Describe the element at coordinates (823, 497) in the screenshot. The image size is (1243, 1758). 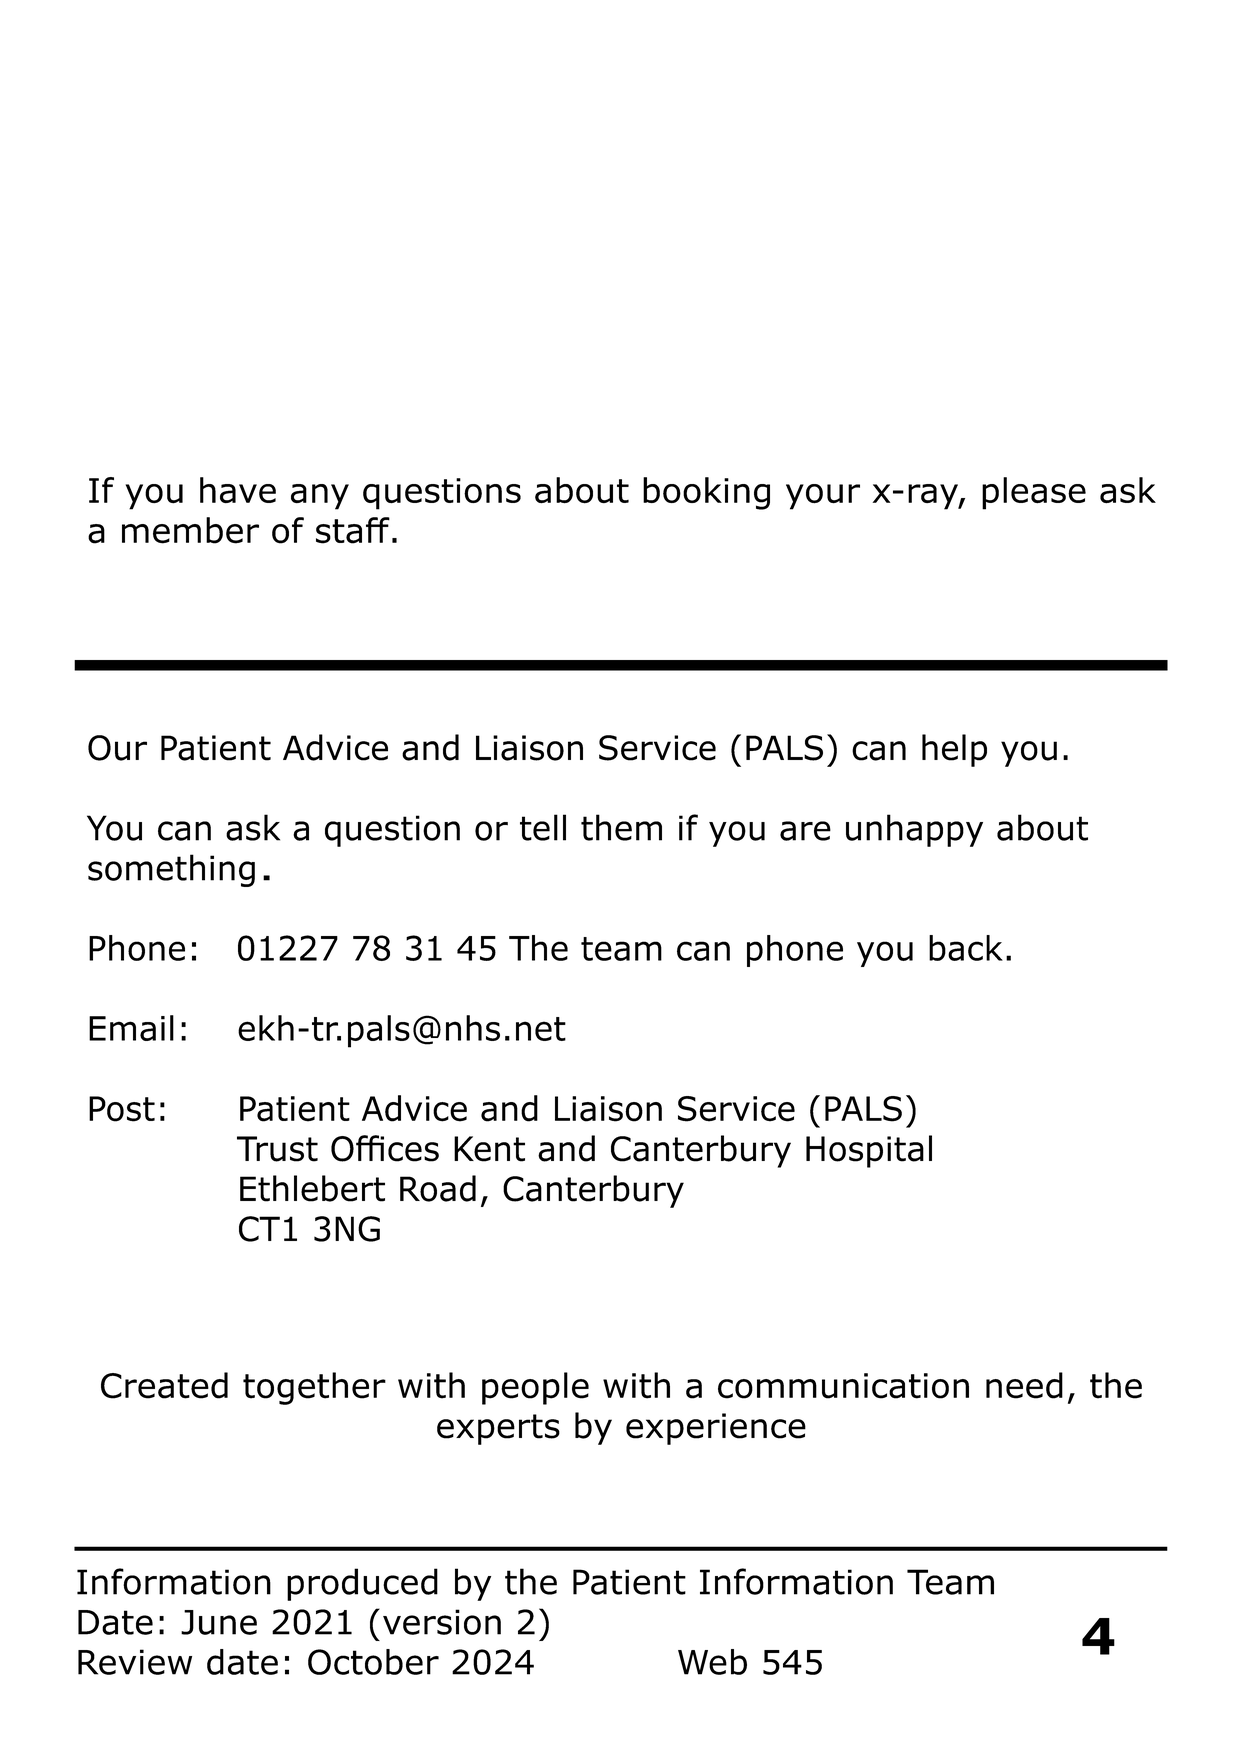
I see `your` at that location.
